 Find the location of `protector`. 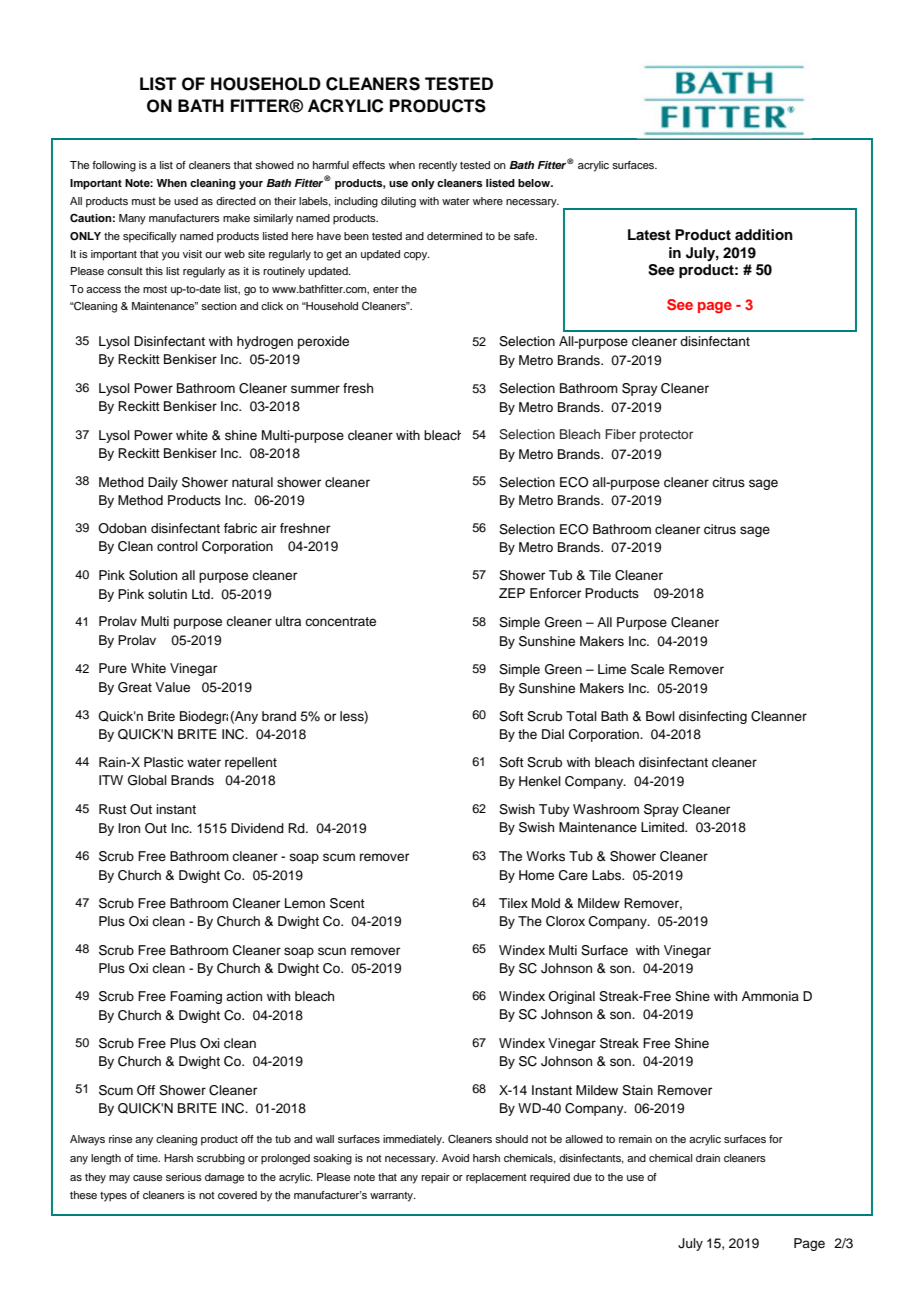

protector is located at coordinates (666, 436).
